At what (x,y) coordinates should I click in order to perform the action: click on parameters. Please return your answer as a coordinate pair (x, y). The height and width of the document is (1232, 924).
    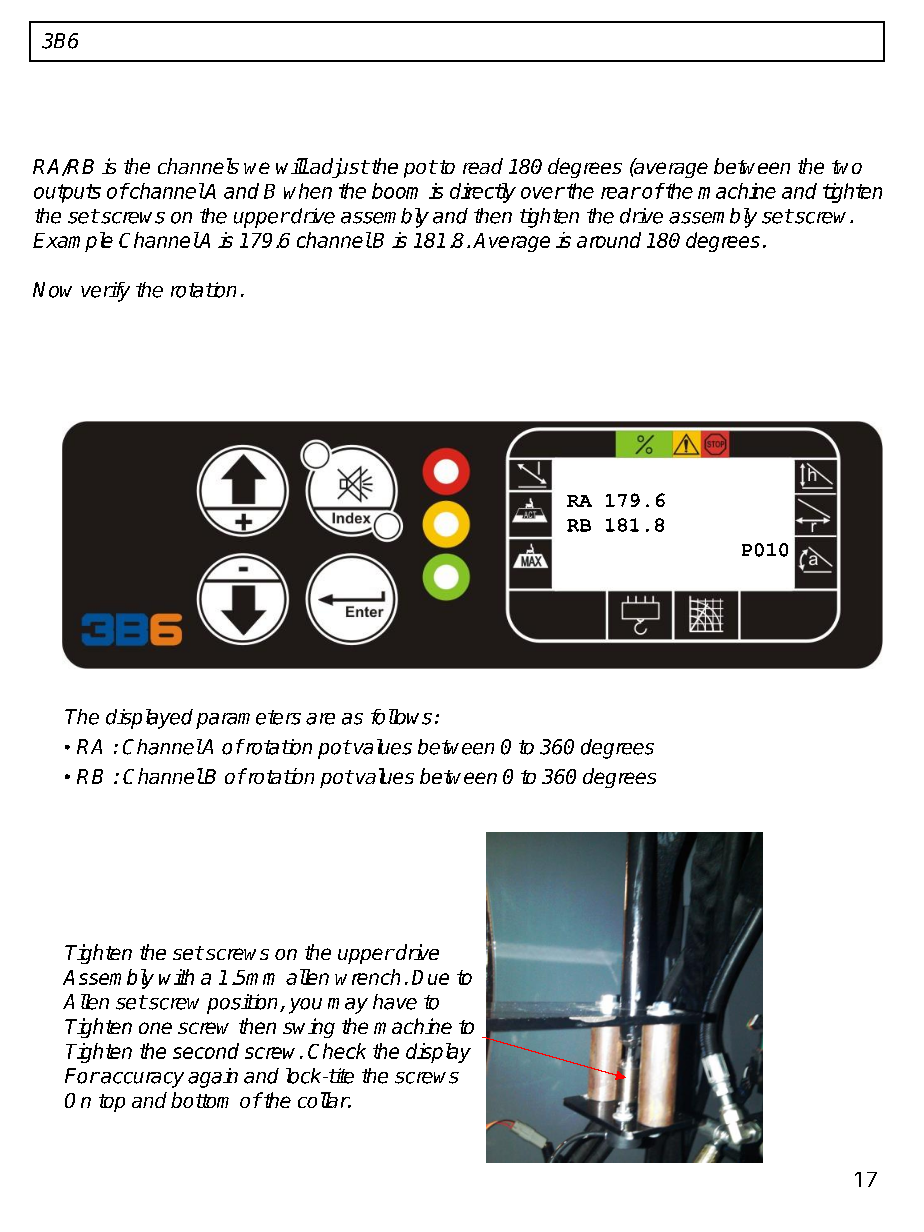
    Looking at the image, I should click on (248, 719).
